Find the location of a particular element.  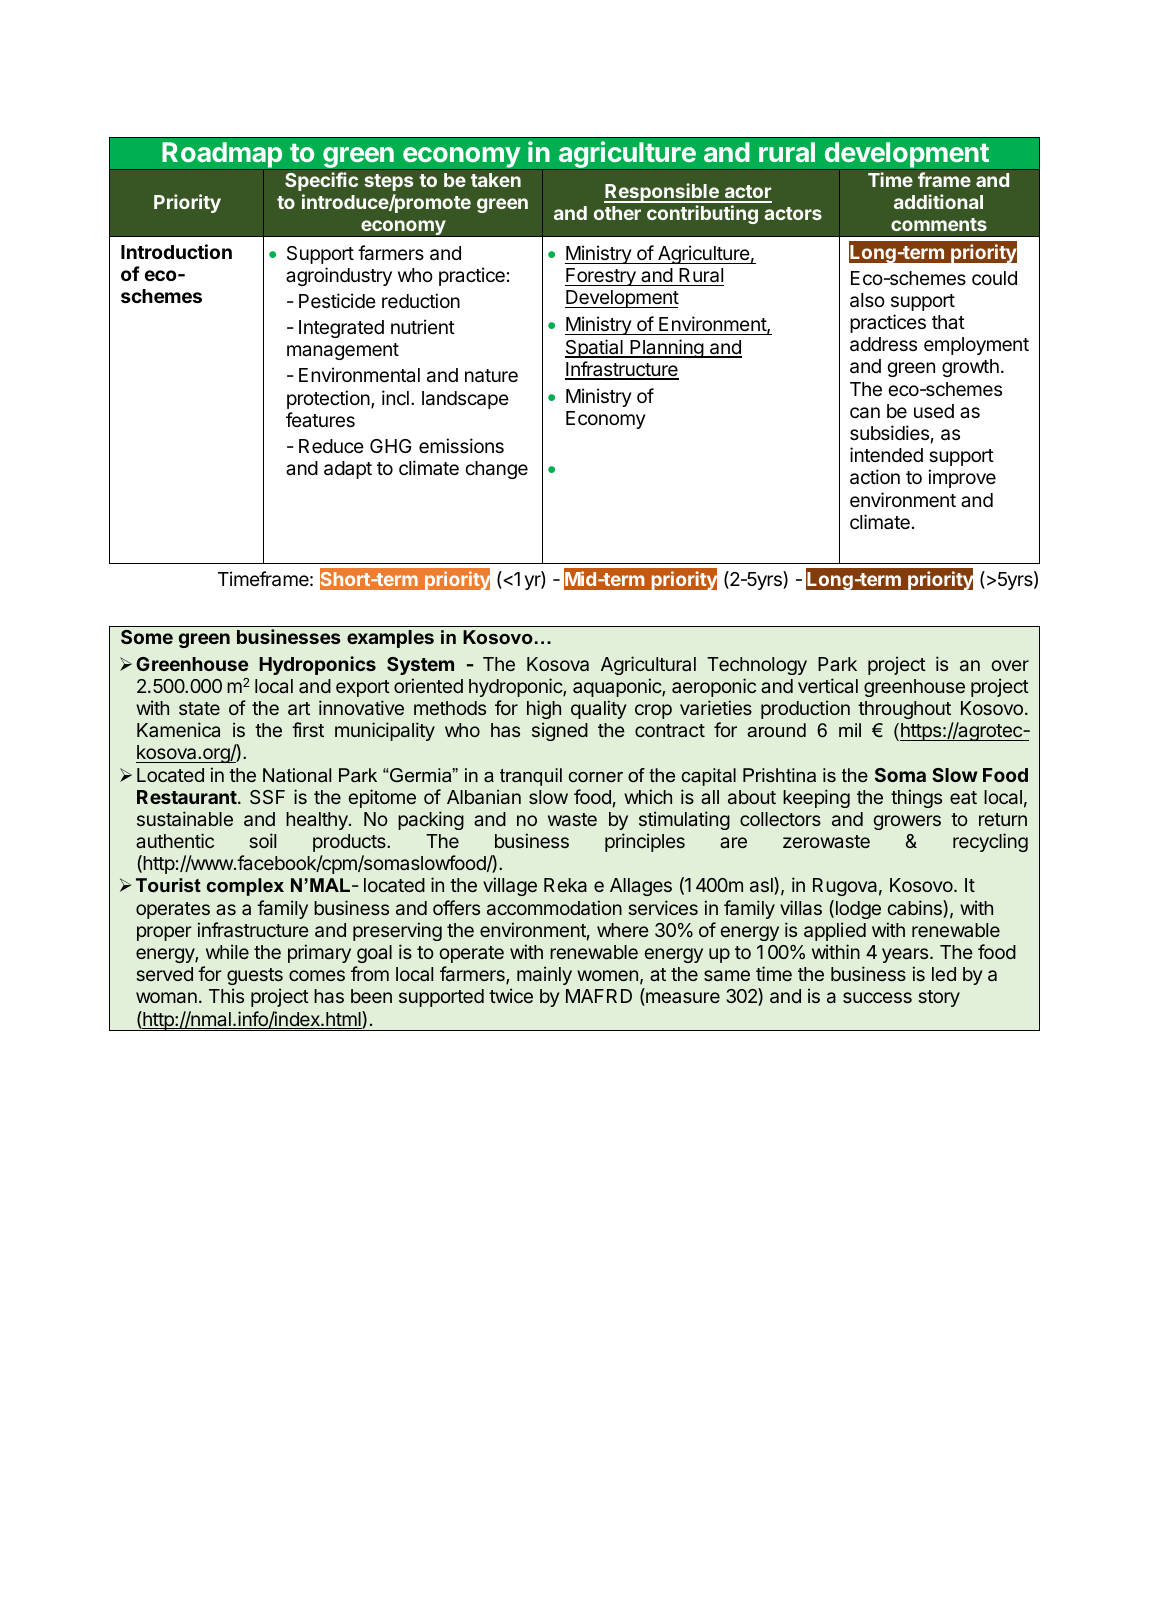

intended is located at coordinates (886, 454).
